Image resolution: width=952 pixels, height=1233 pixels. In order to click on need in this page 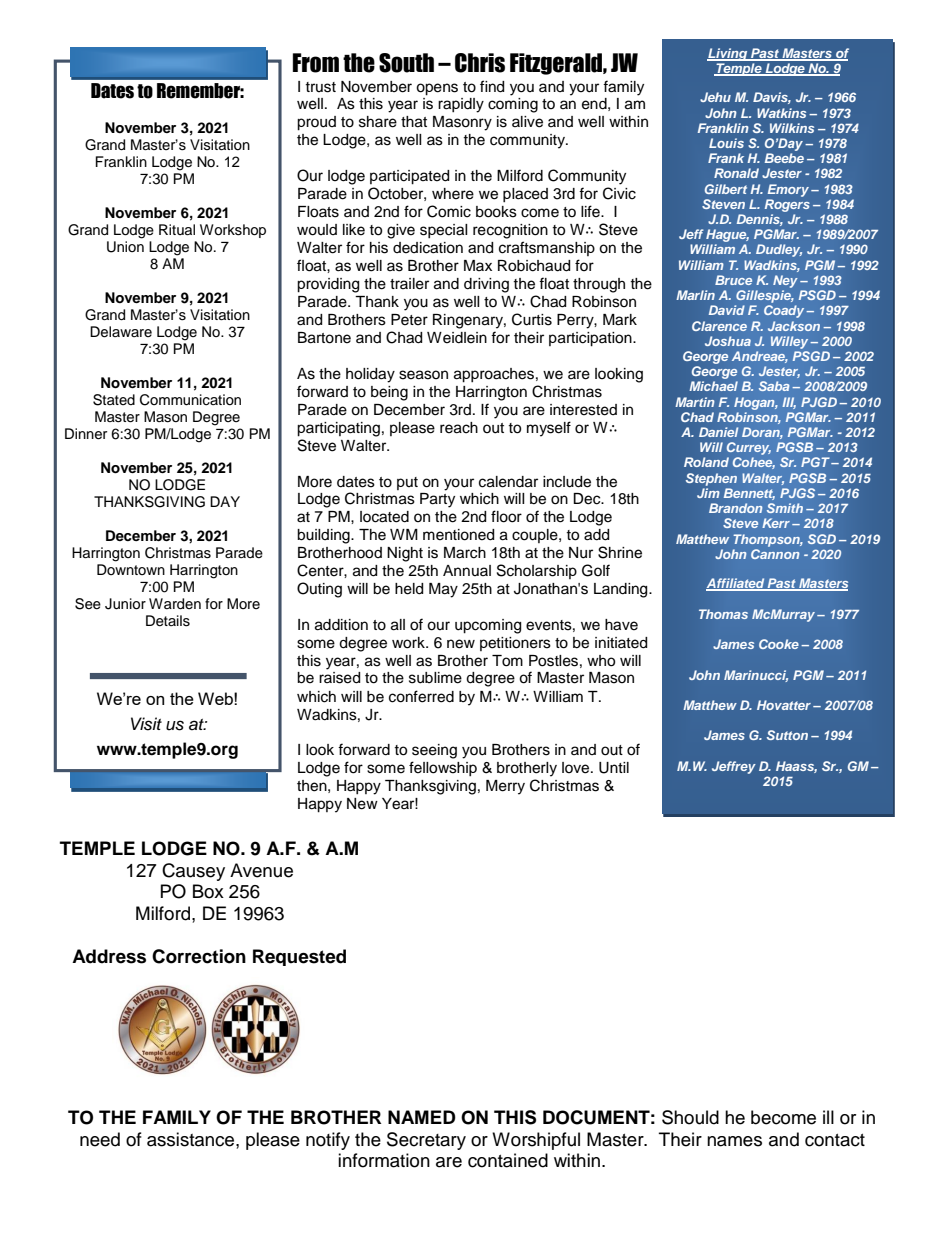, I will do `click(100, 1139)`.
